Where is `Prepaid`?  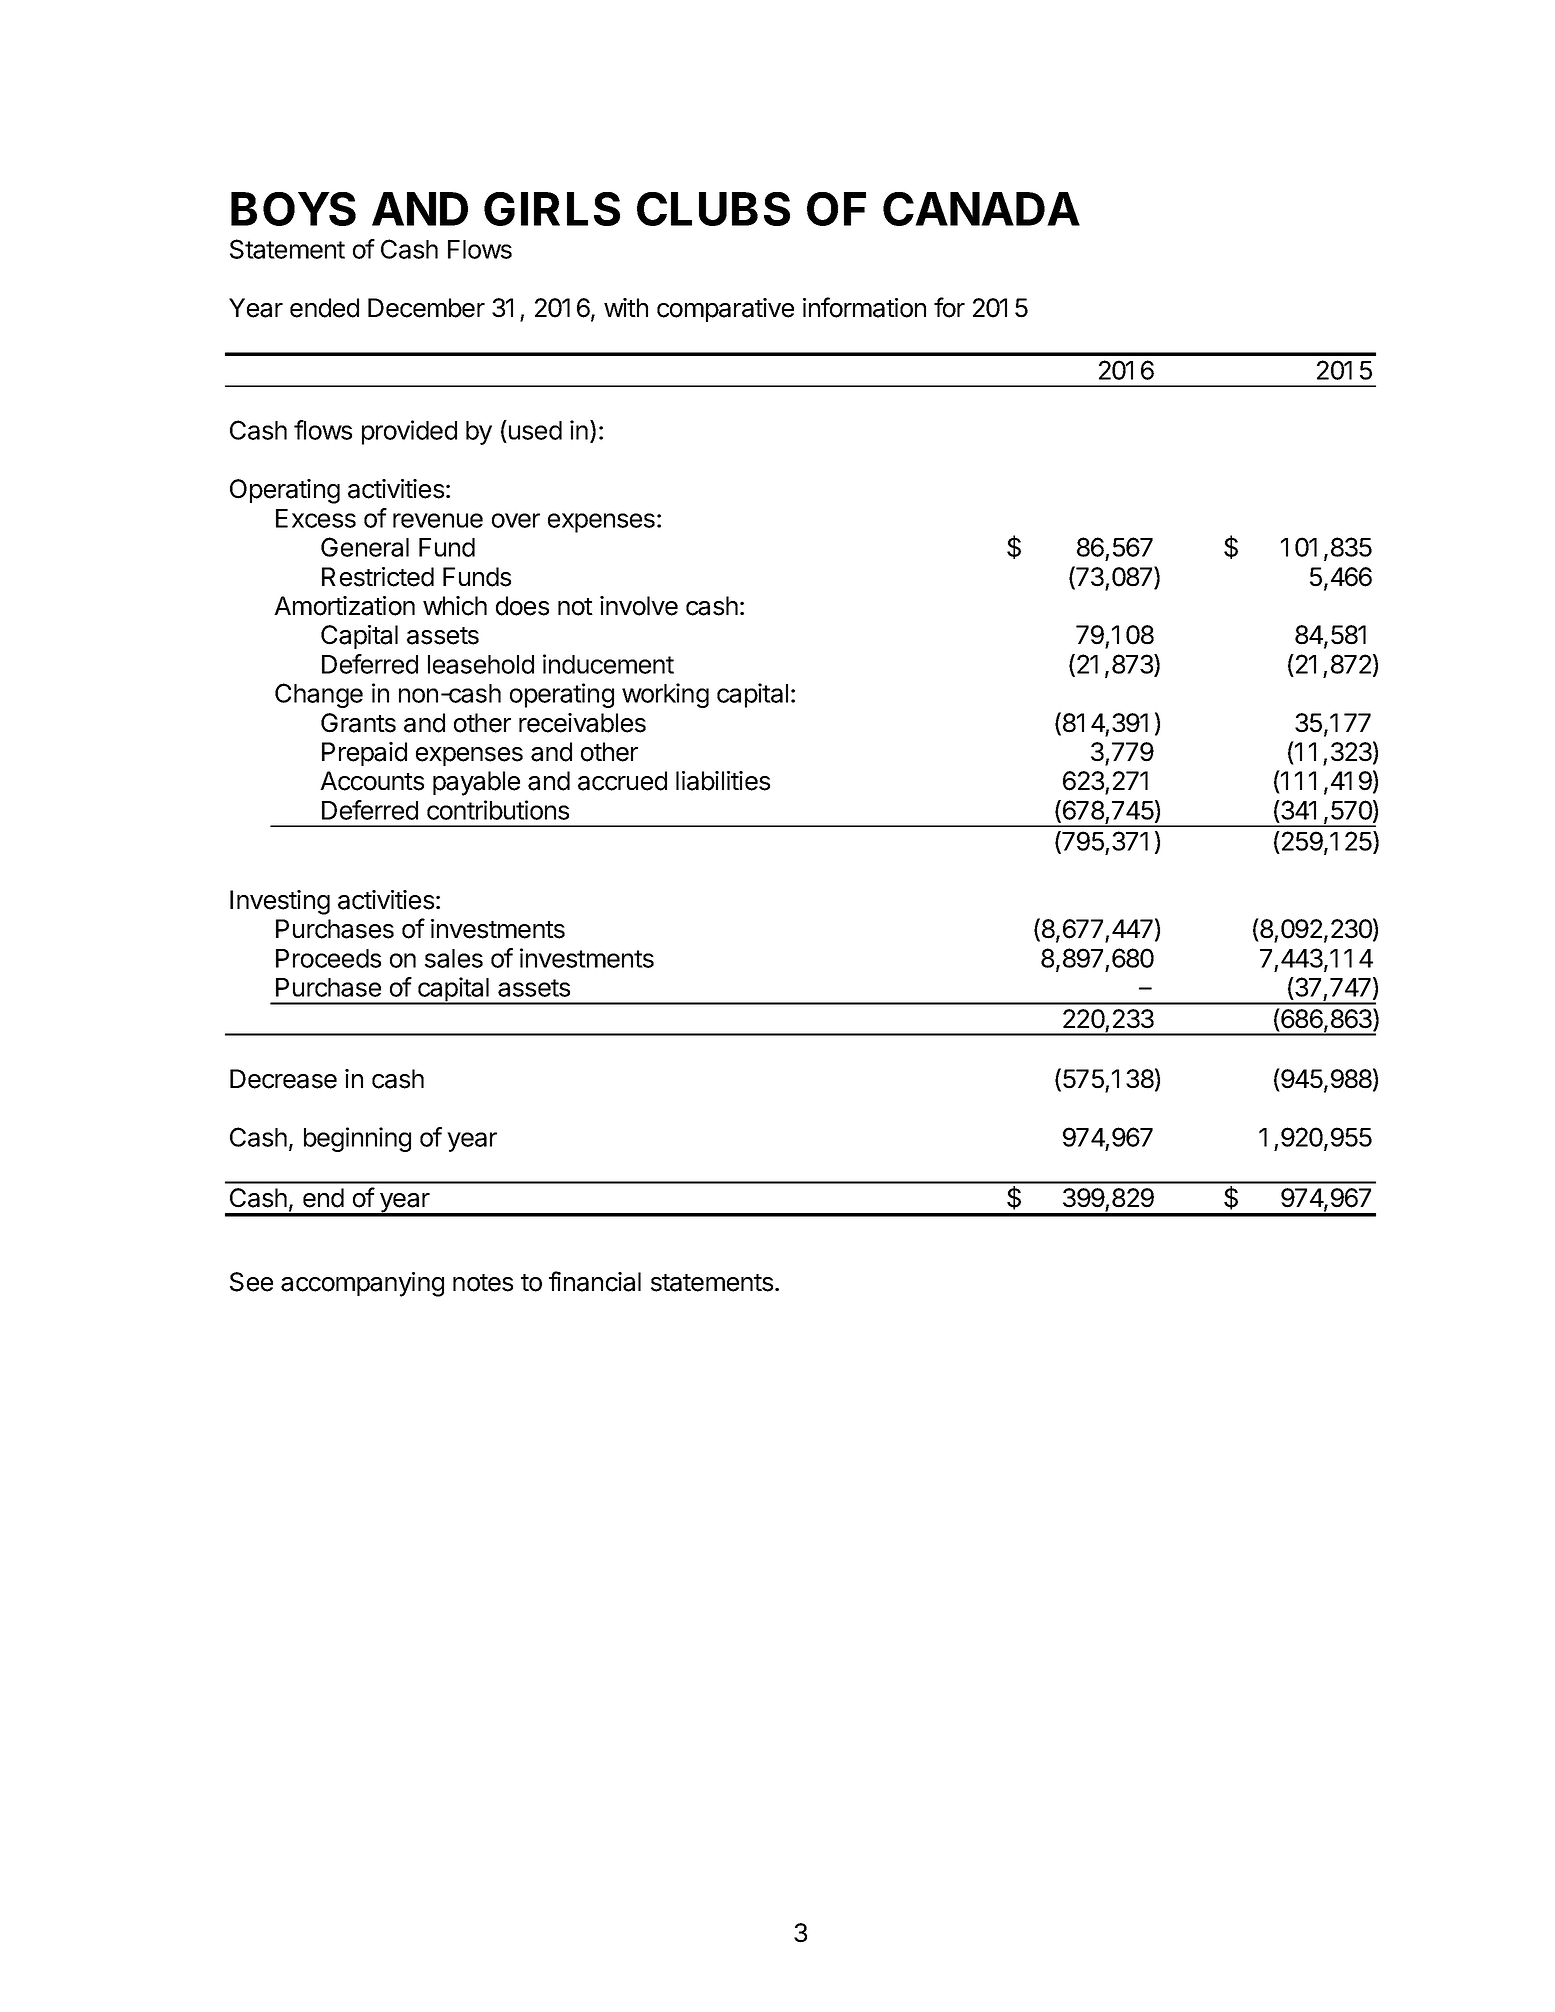
Prepaid is located at coordinates (364, 754).
